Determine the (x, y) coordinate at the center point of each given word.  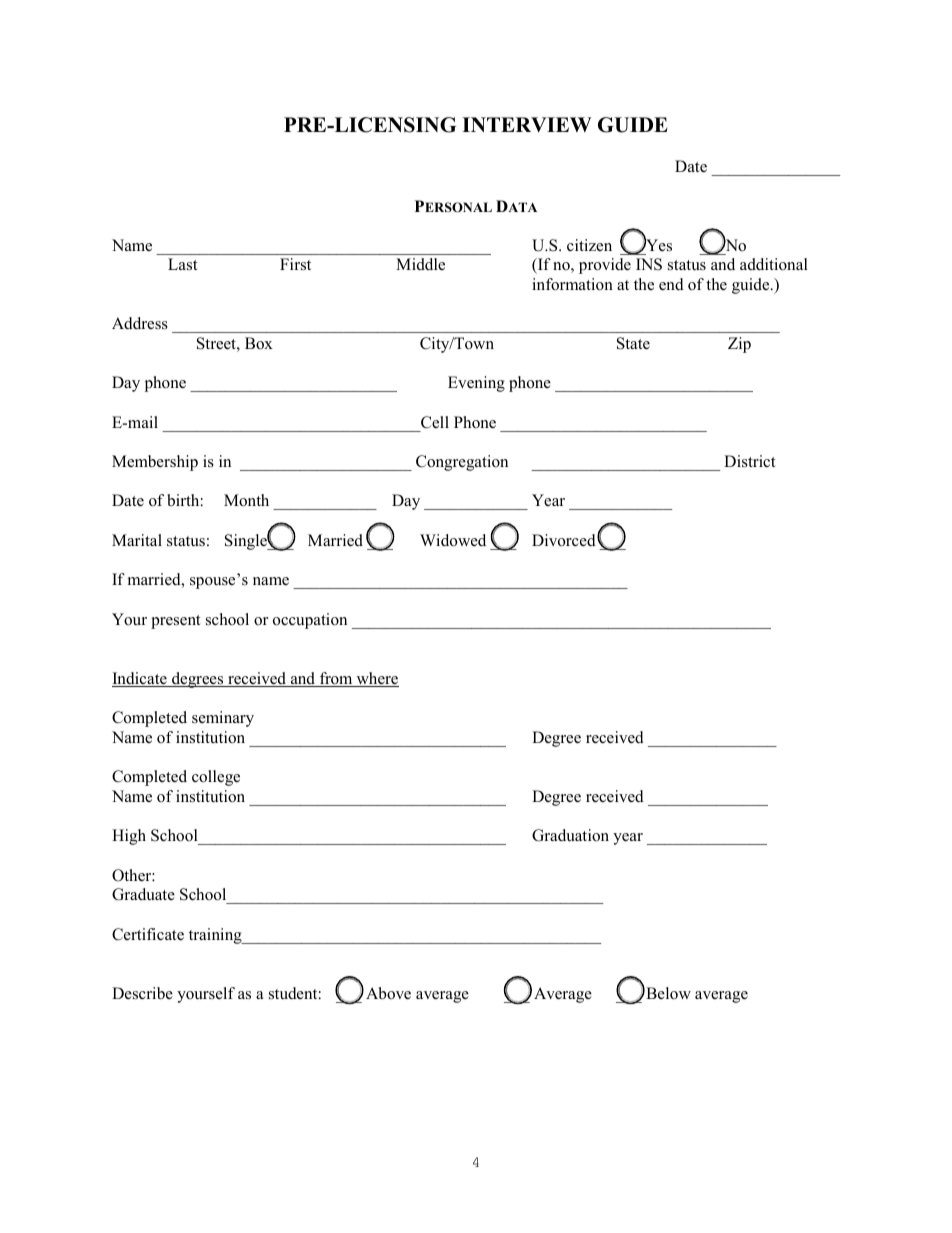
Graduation (570, 835)
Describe (142, 993)
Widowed (453, 540)
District (749, 461)
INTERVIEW (526, 124)
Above (388, 993)
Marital (137, 540)
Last (182, 264)
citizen (589, 245)
